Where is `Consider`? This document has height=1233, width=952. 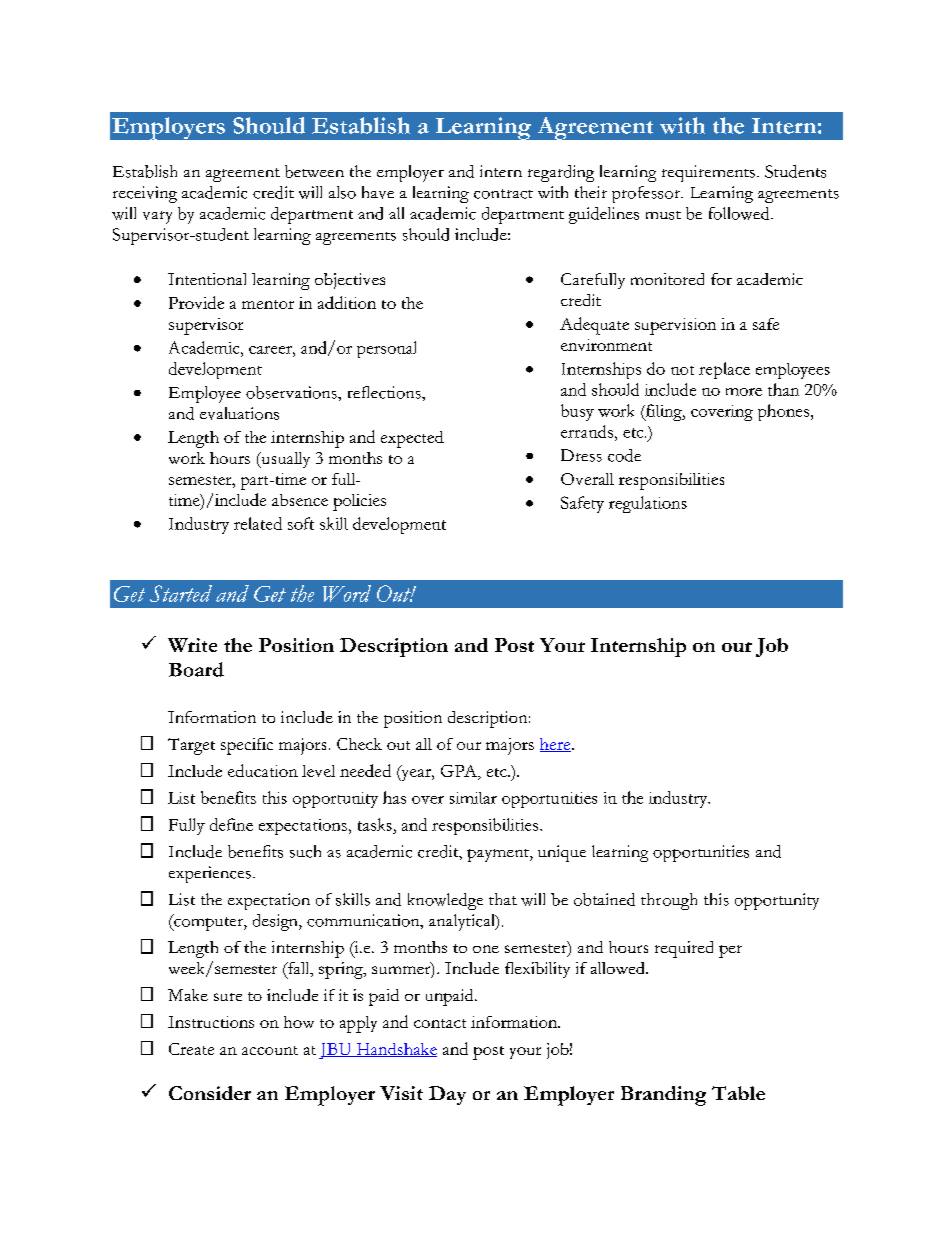
Consider is located at coordinates (210, 1093).
